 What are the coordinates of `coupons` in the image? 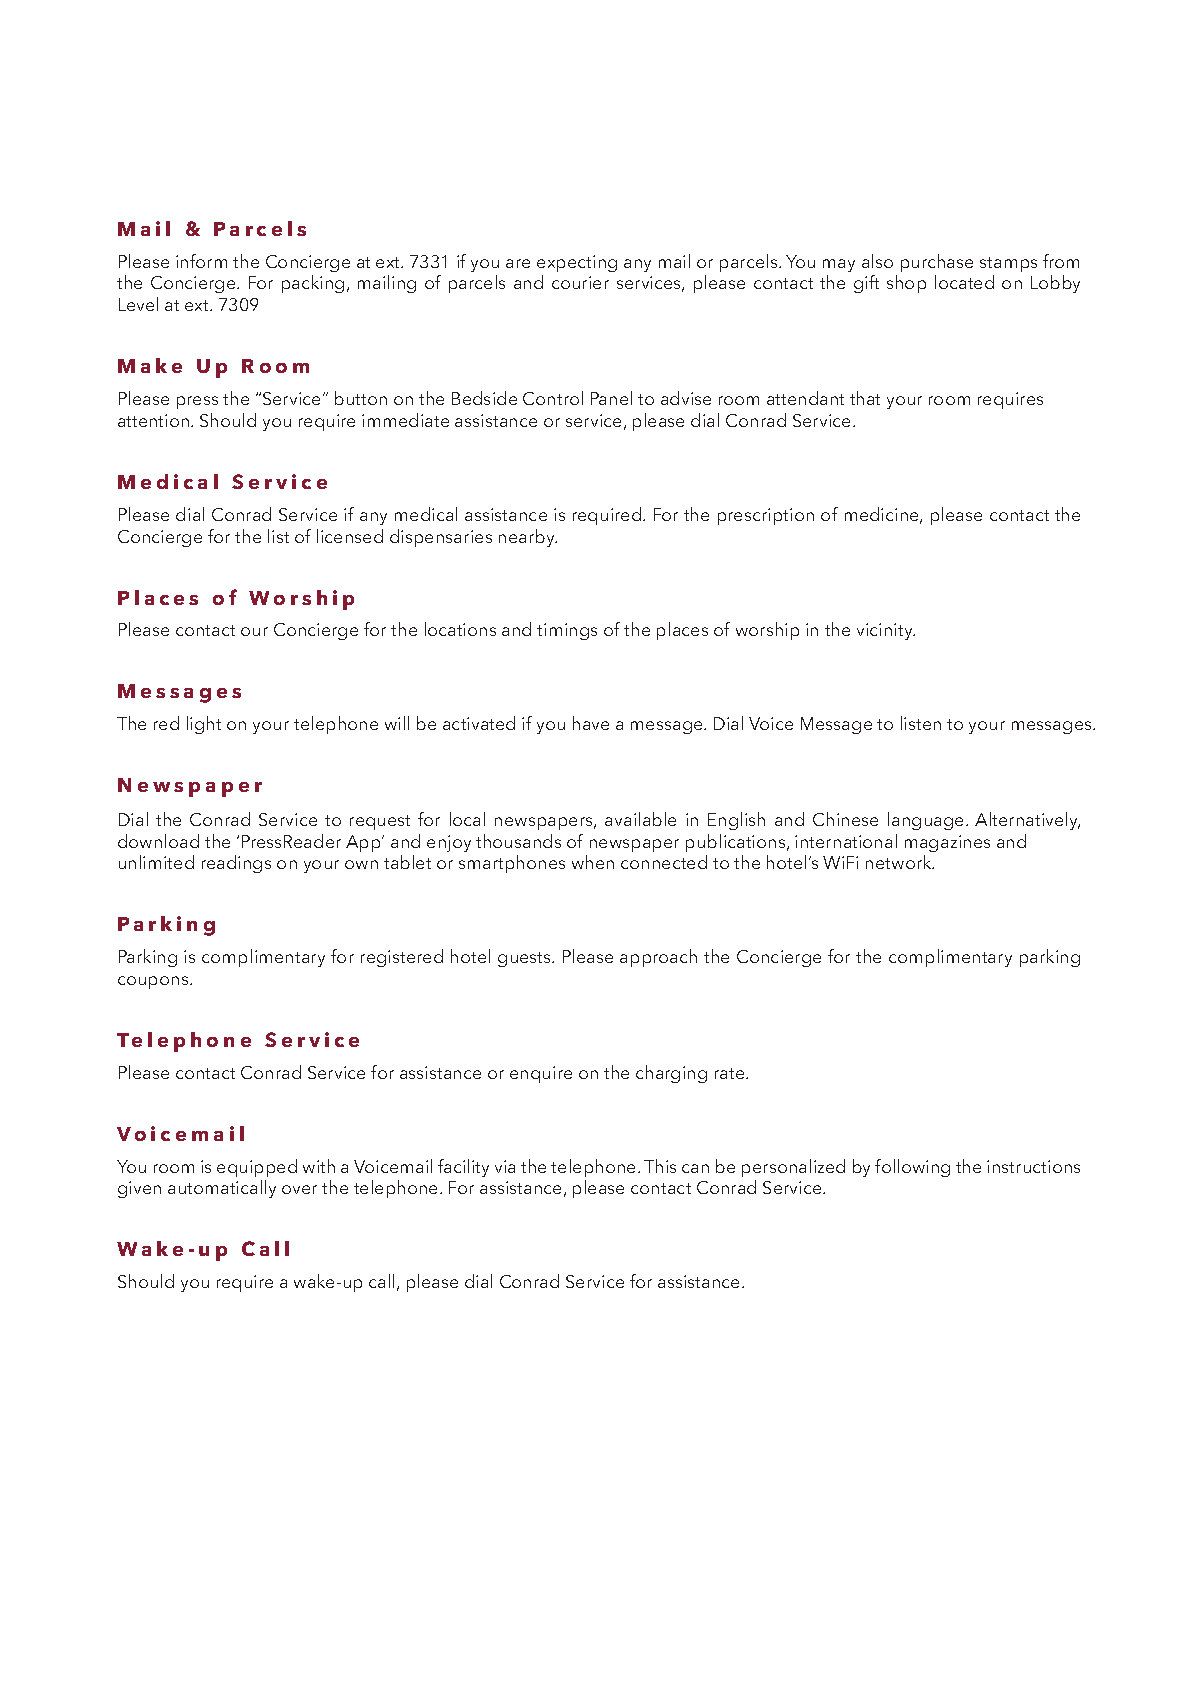 It's located at (154, 982).
